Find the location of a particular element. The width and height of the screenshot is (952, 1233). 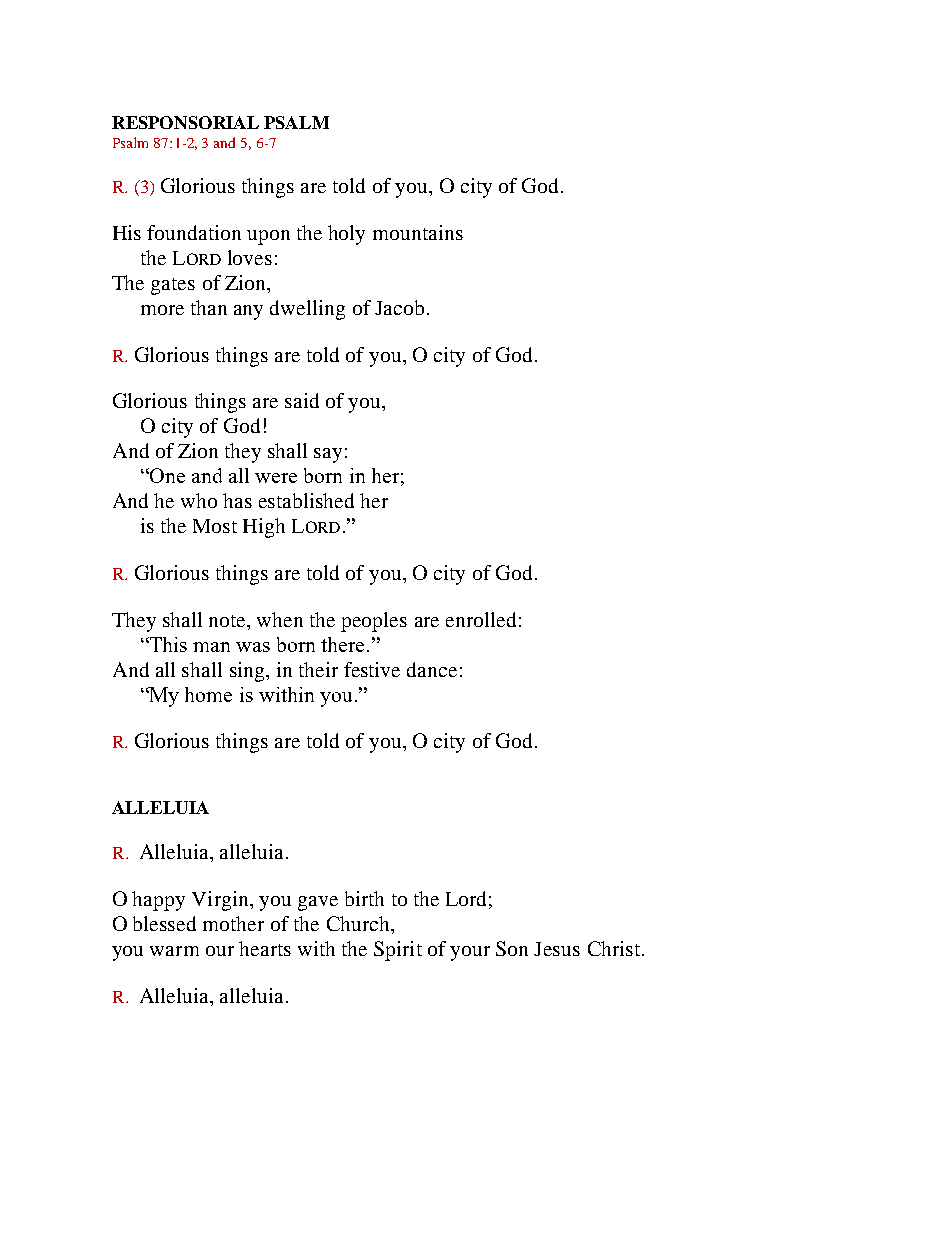

enrolled is located at coordinates (481, 619).
